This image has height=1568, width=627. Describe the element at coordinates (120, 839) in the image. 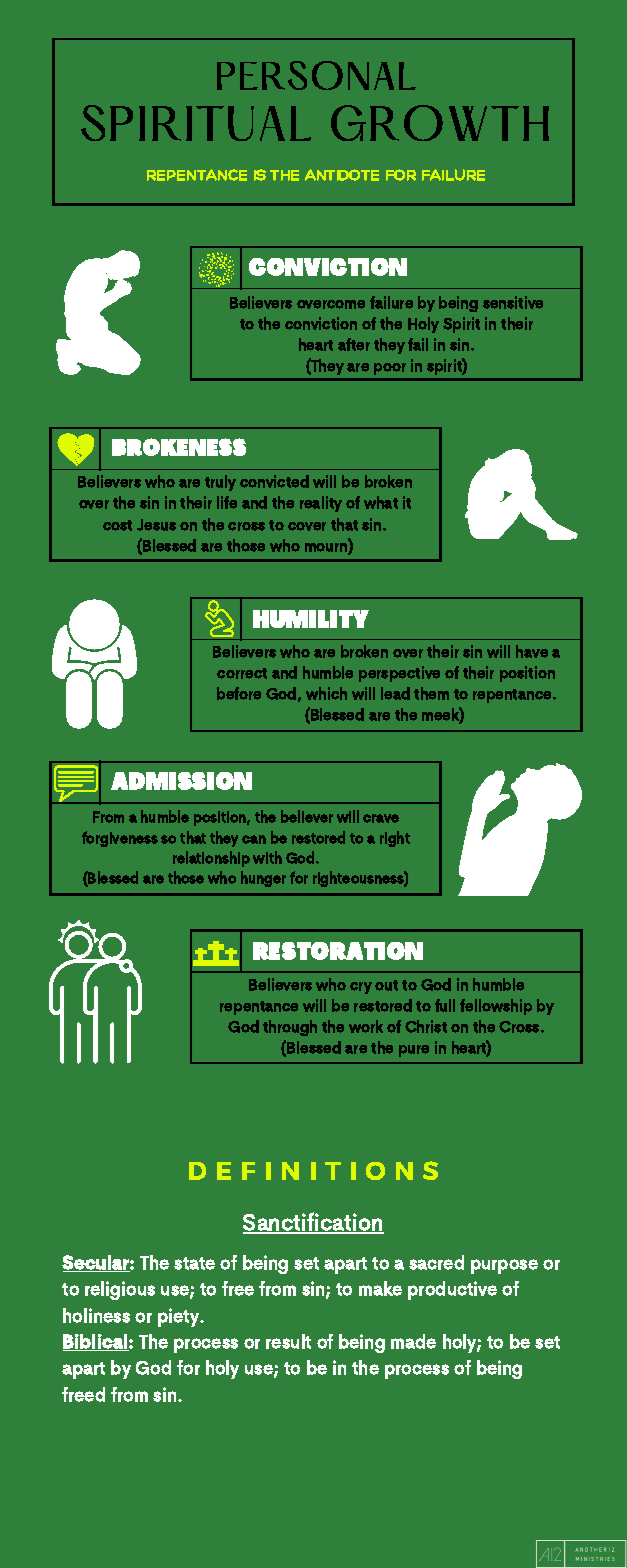

I see `forgiveness` at that location.
